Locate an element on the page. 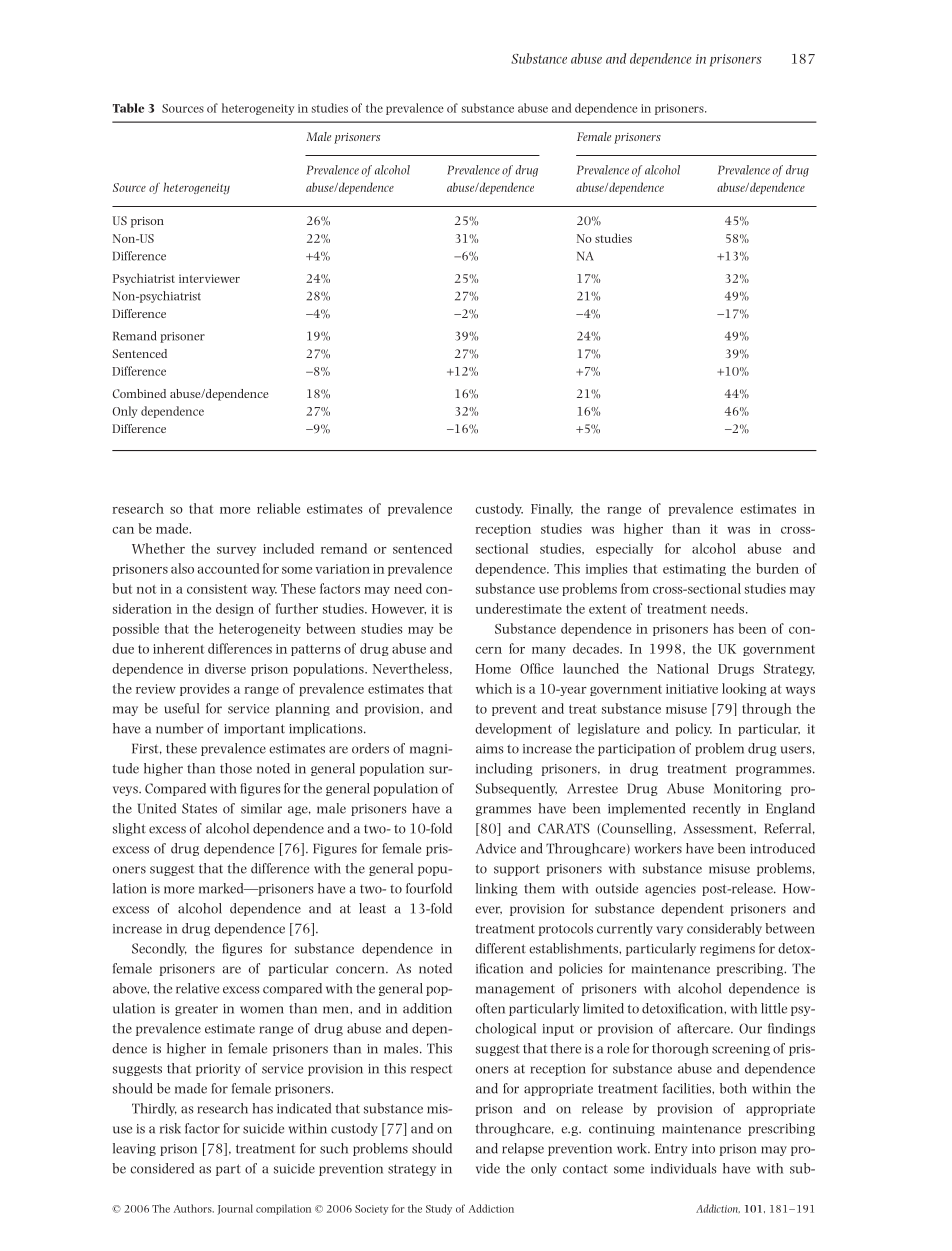  estimating is located at coordinates (694, 570).
